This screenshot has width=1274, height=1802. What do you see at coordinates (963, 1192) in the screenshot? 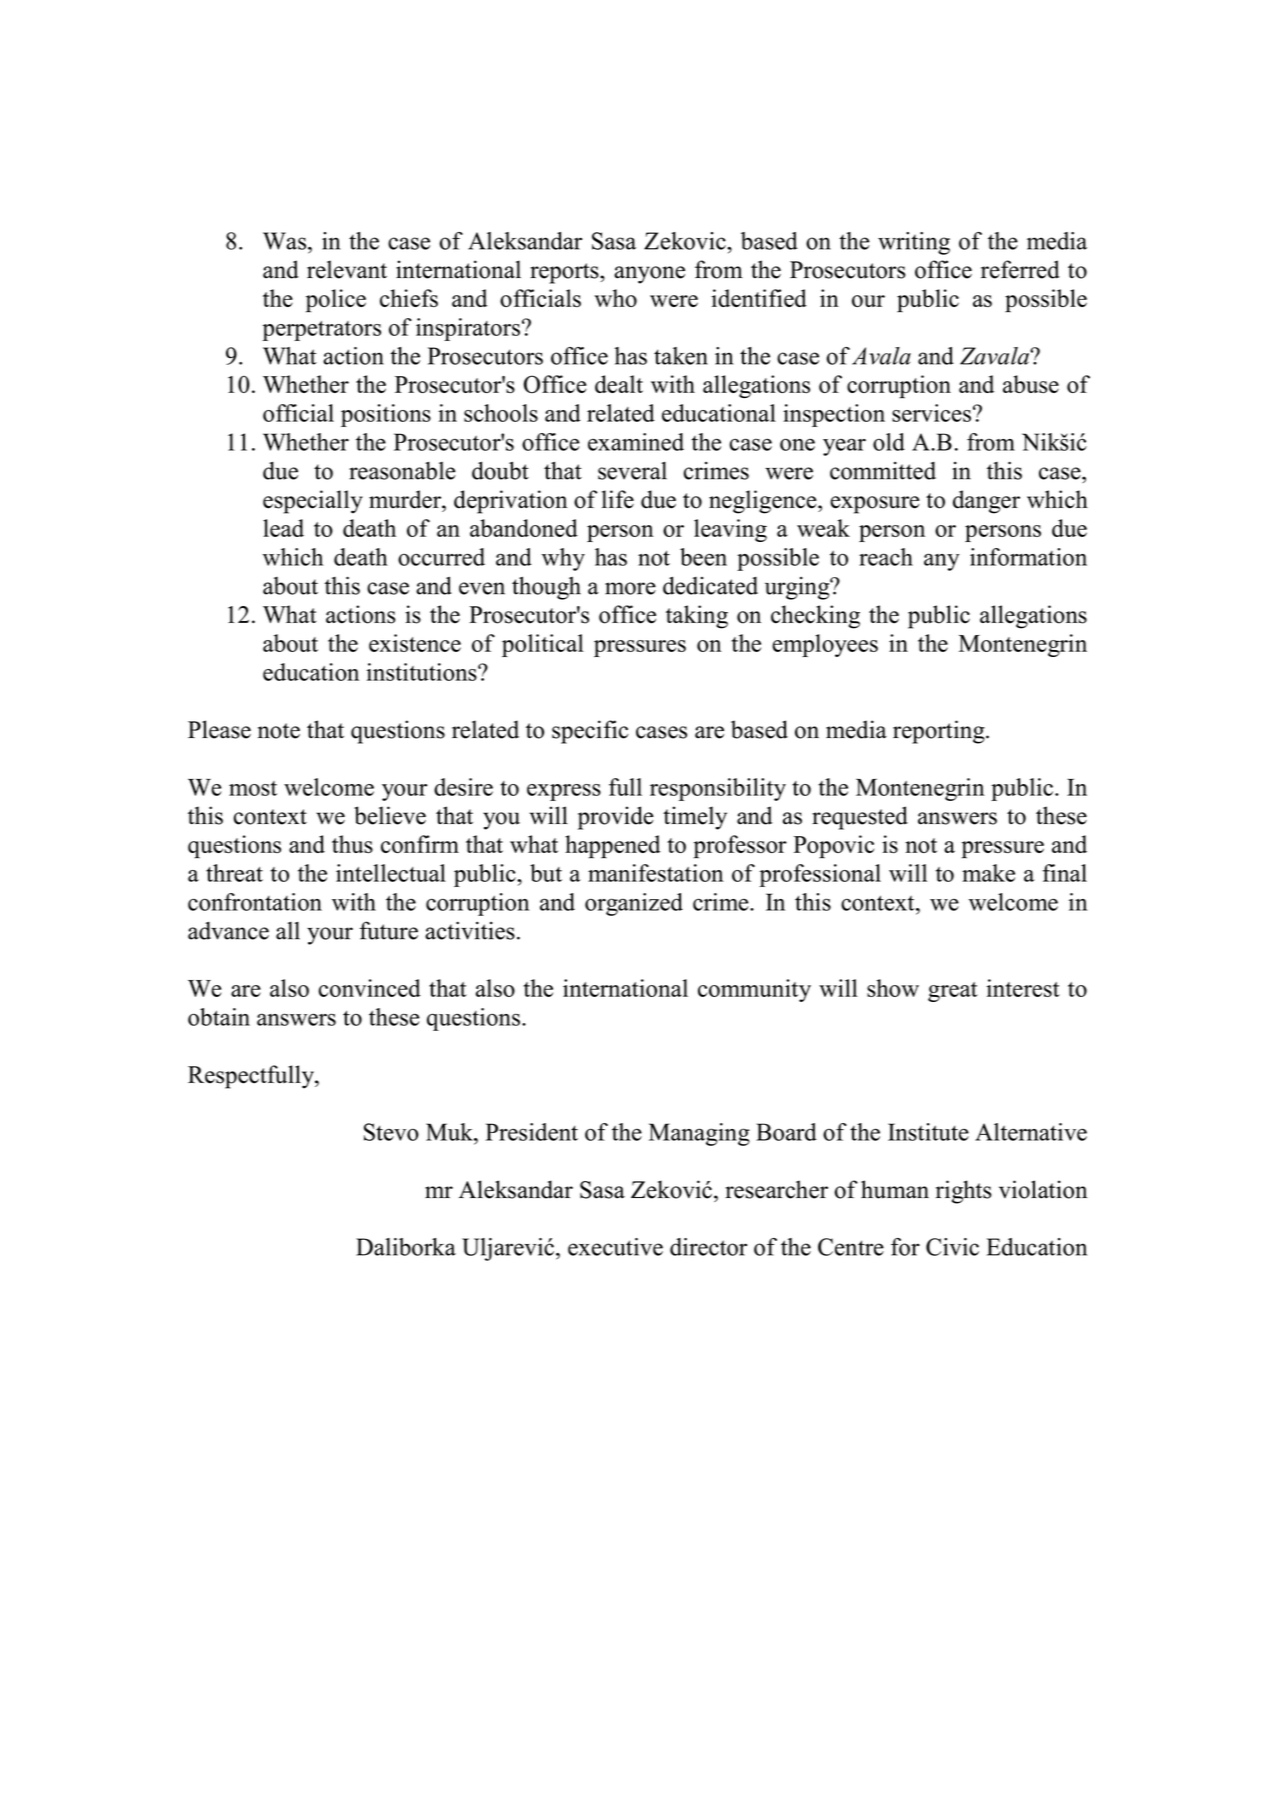
I see `rights` at bounding box center [963, 1192].
